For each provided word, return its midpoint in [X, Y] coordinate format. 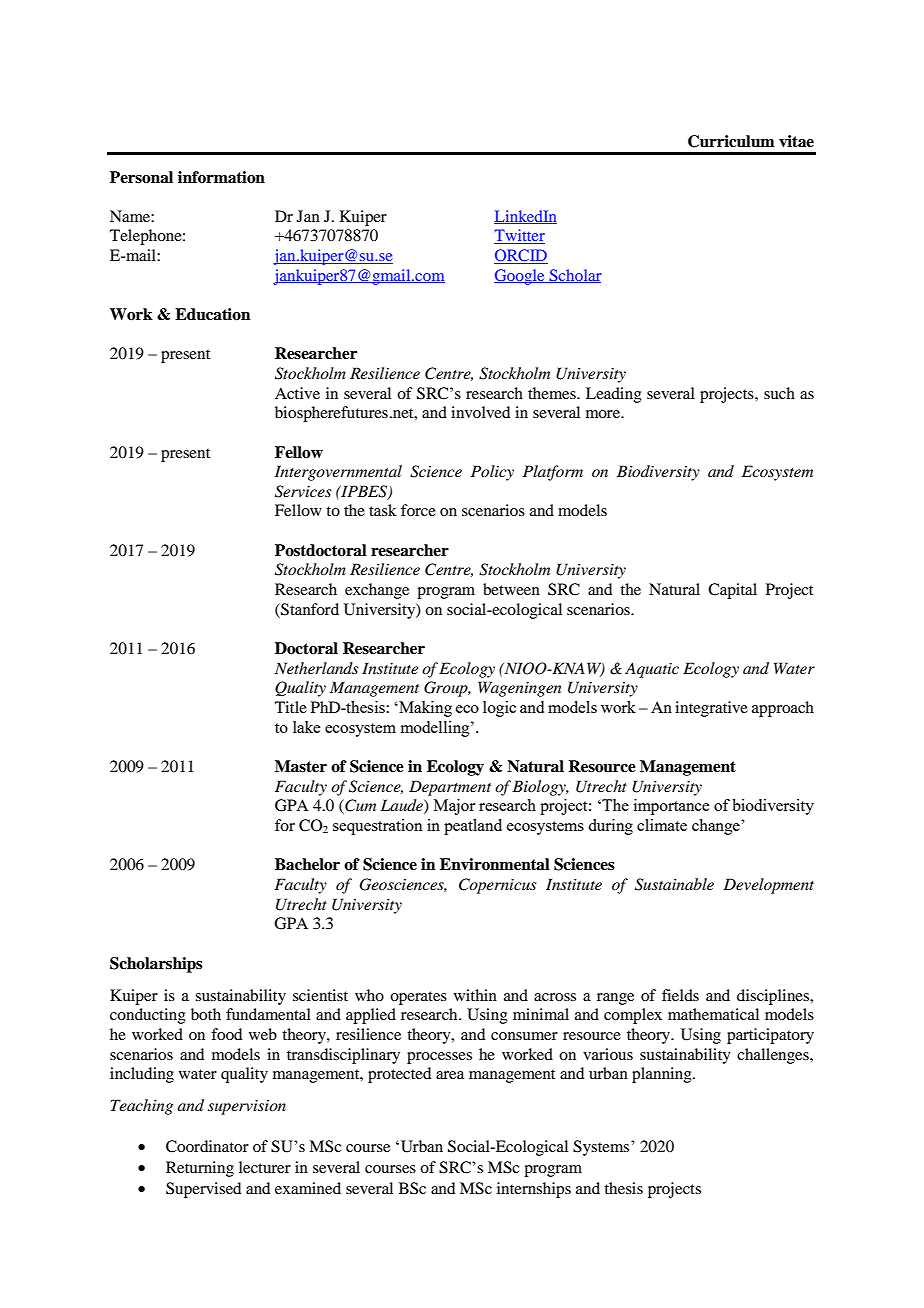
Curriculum [731, 141]
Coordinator [207, 1146]
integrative [711, 709]
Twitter [519, 236]
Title [291, 707]
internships [534, 1190]
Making [424, 709]
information [221, 177]
